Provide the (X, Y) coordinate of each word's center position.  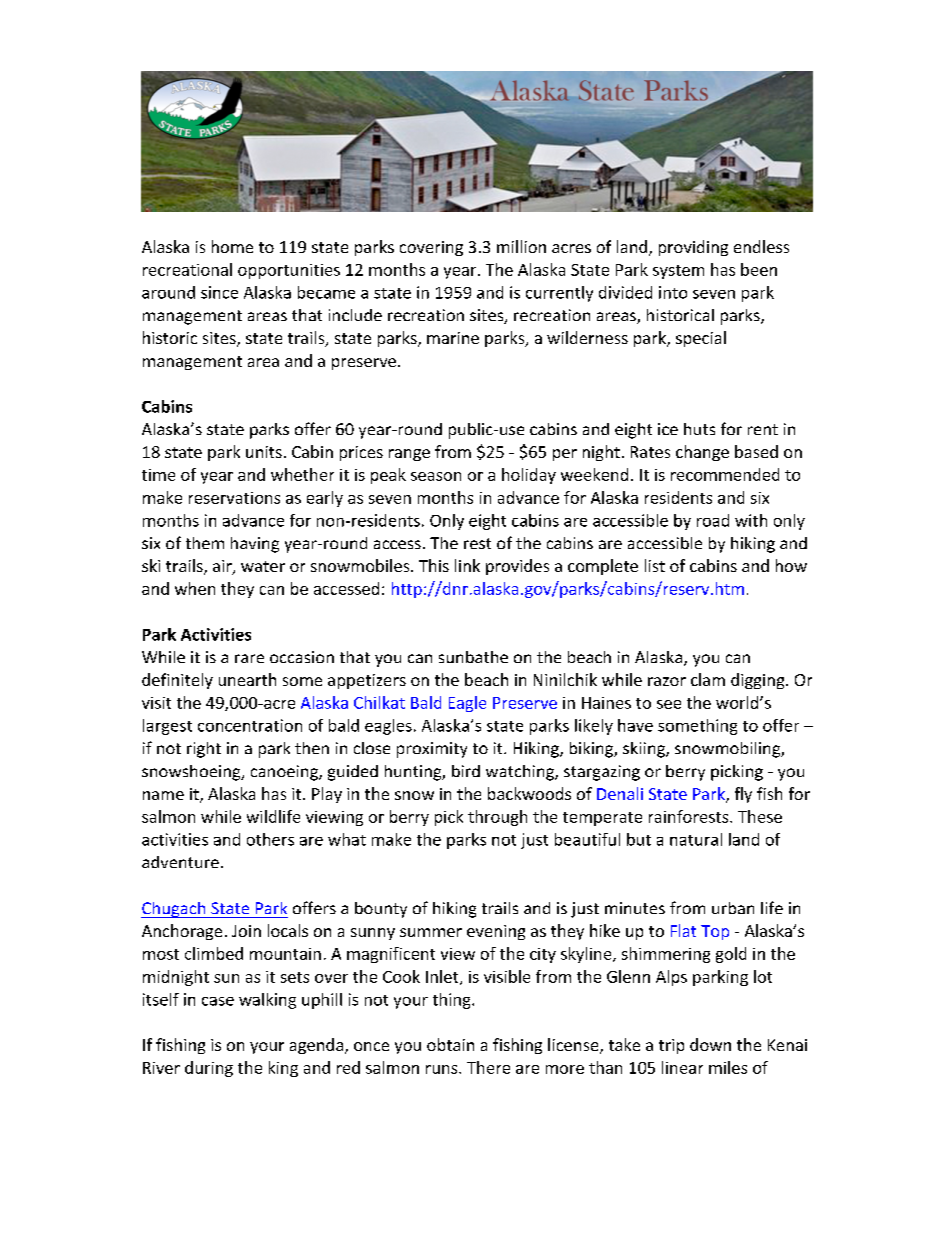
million (521, 246)
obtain (450, 1044)
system (678, 272)
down (710, 1044)
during (209, 1069)
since (219, 292)
